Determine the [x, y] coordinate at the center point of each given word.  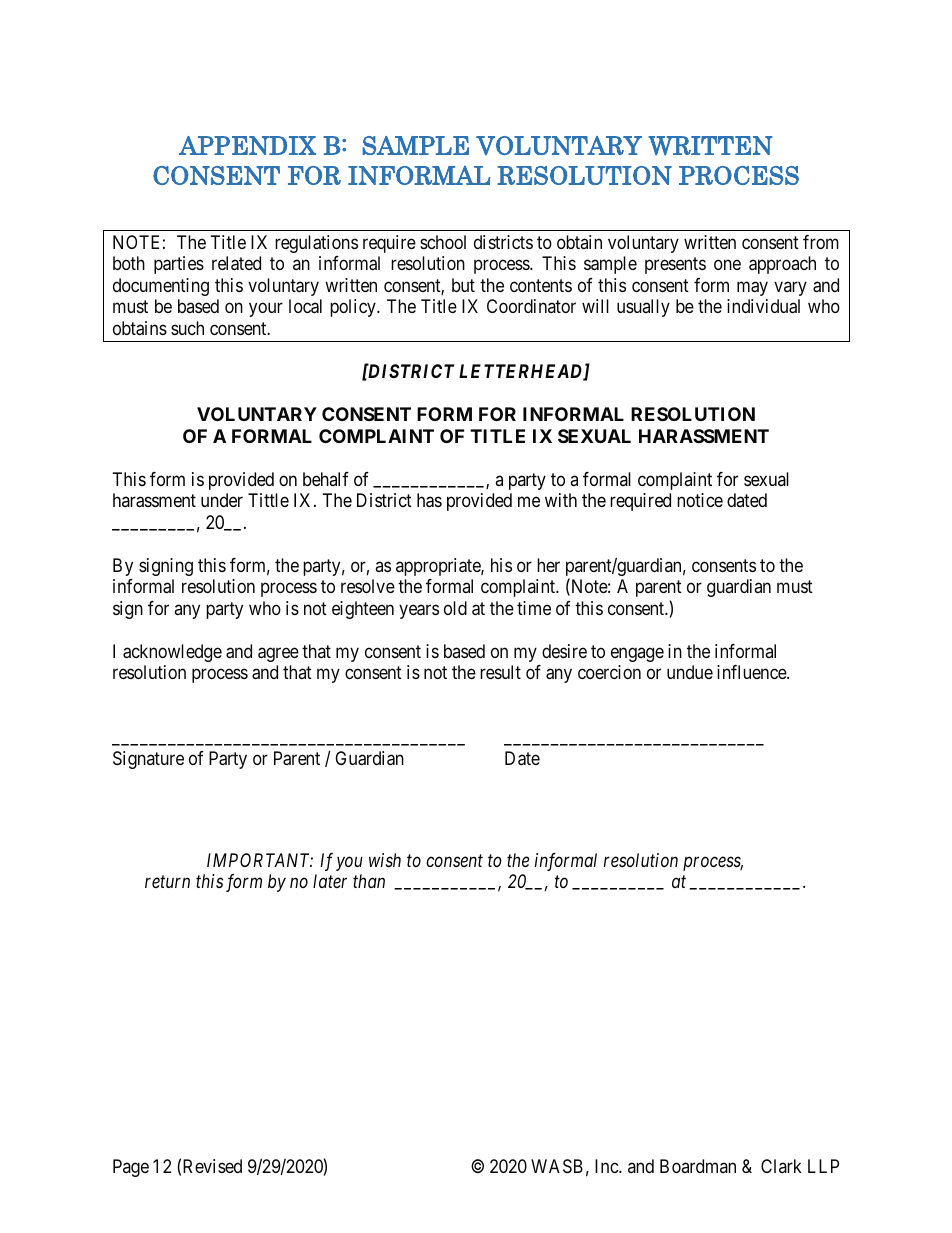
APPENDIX [247, 145]
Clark [781, 1166]
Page [131, 1168]
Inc [607, 1166]
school [443, 242]
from [821, 242]
